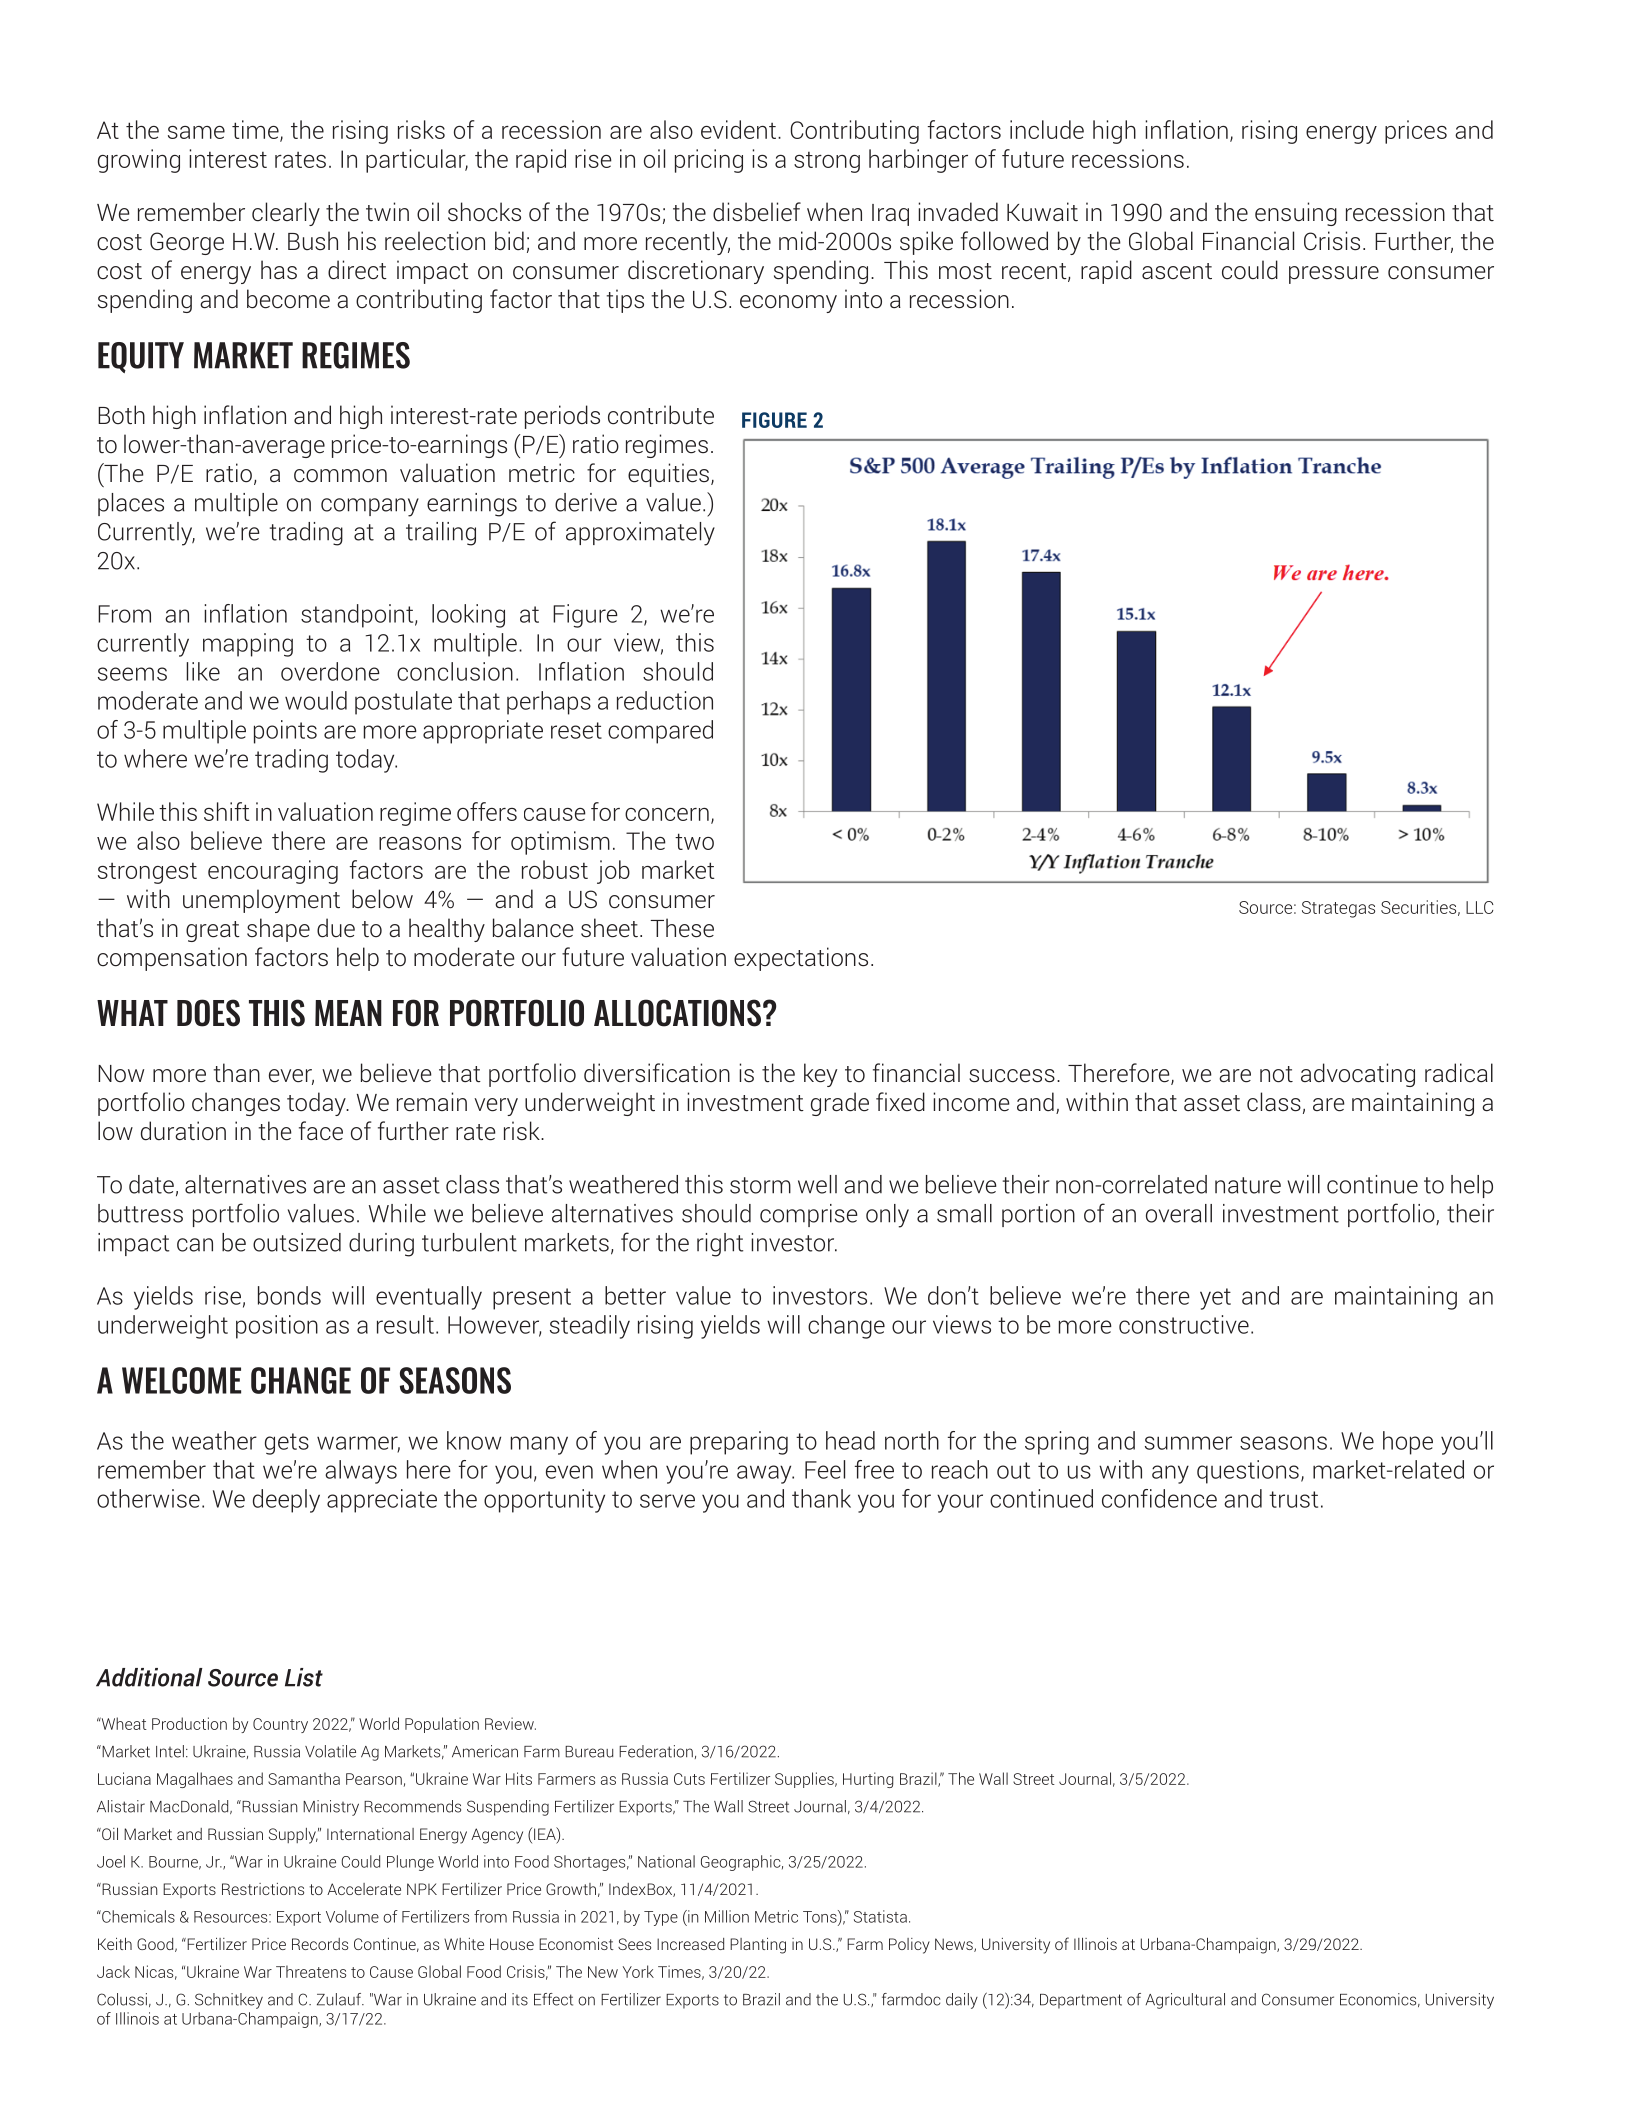  What do you see at coordinates (757, 212) in the screenshot?
I see `disbelief` at bounding box center [757, 212].
